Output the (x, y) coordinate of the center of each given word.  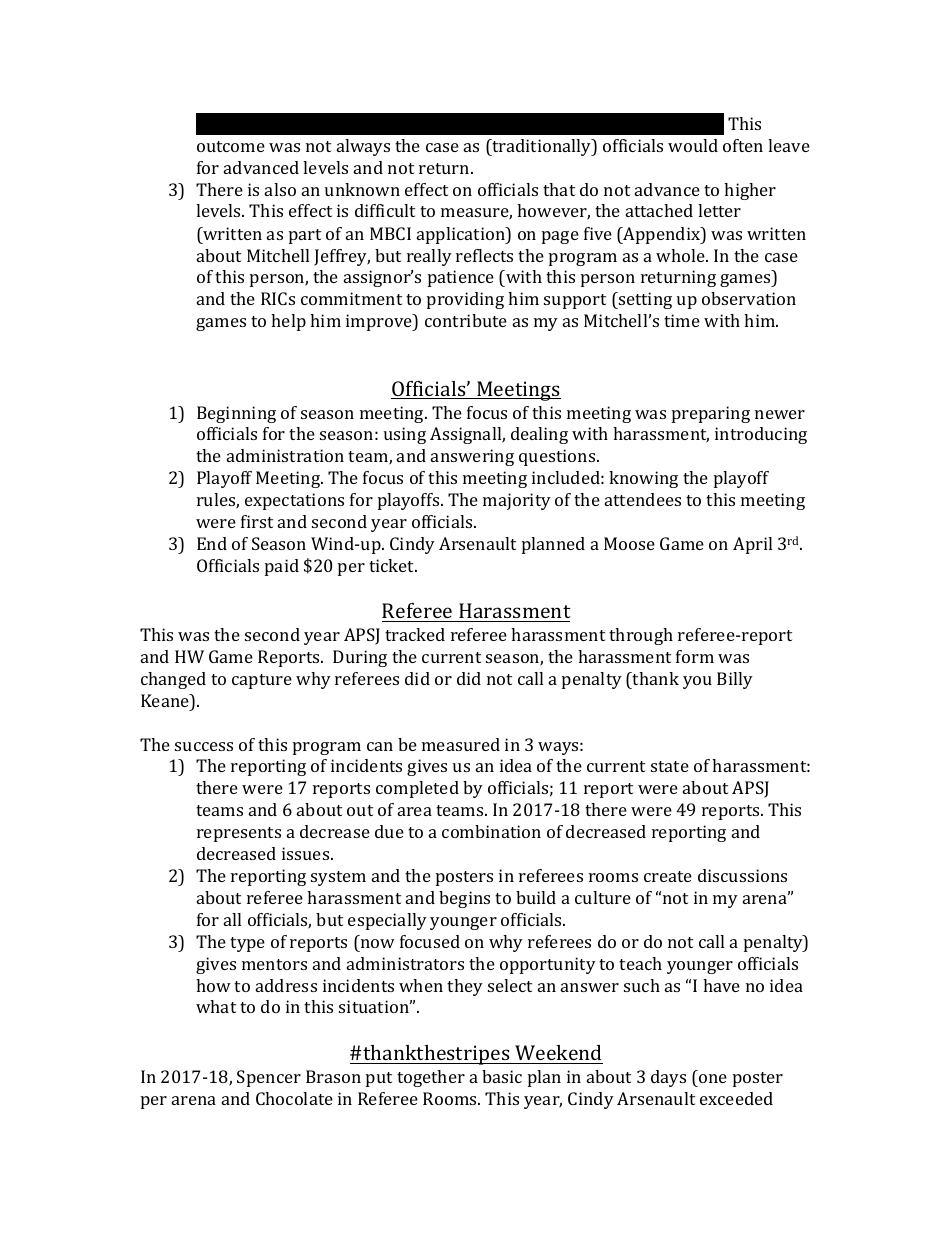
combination (491, 831)
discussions (742, 875)
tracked (415, 634)
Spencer (269, 1078)
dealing (539, 435)
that (559, 189)
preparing (711, 414)
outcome (231, 146)
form (695, 656)
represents (239, 834)
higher (750, 191)
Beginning (236, 414)
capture (262, 681)
